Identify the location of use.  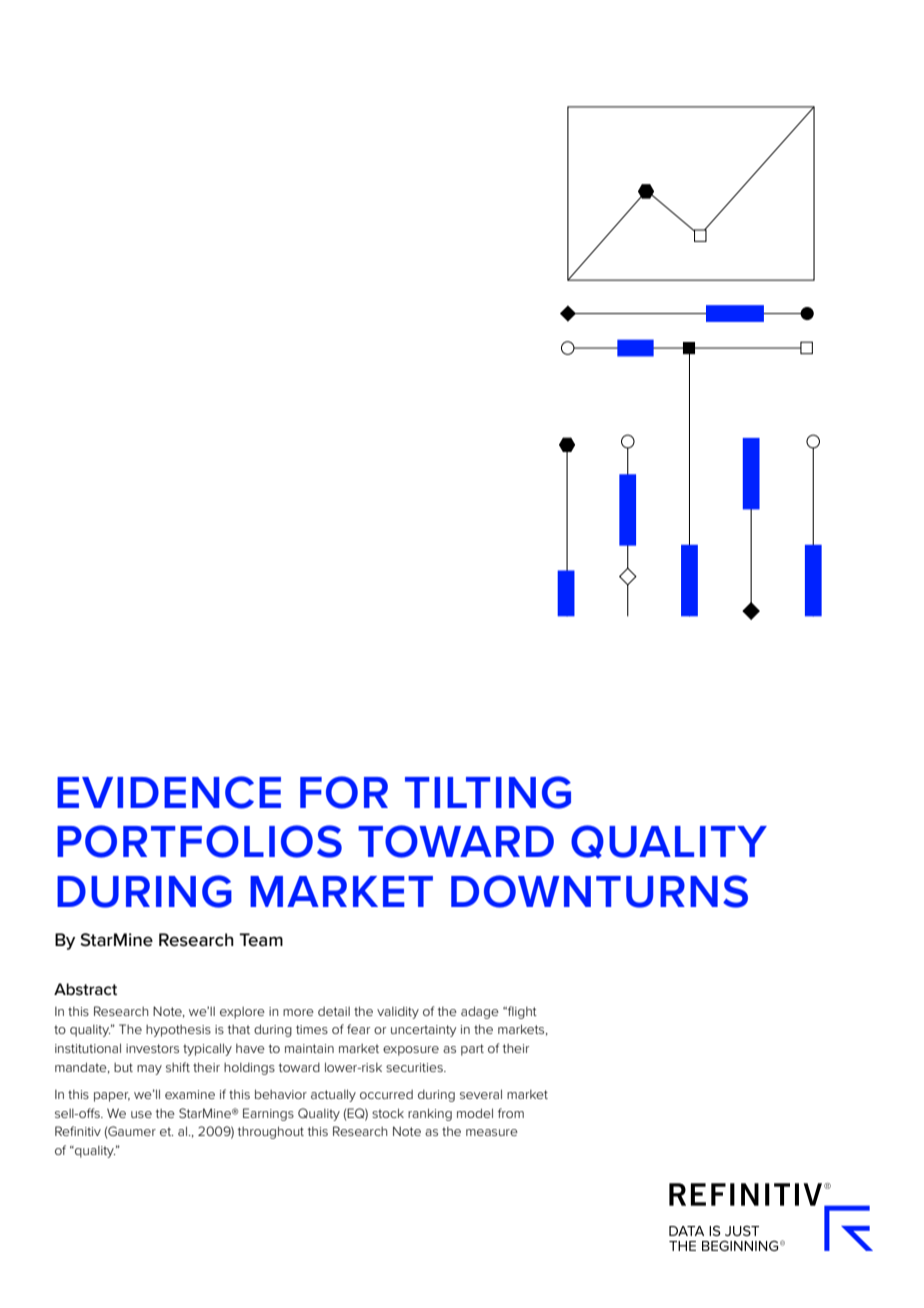
(141, 1114).
